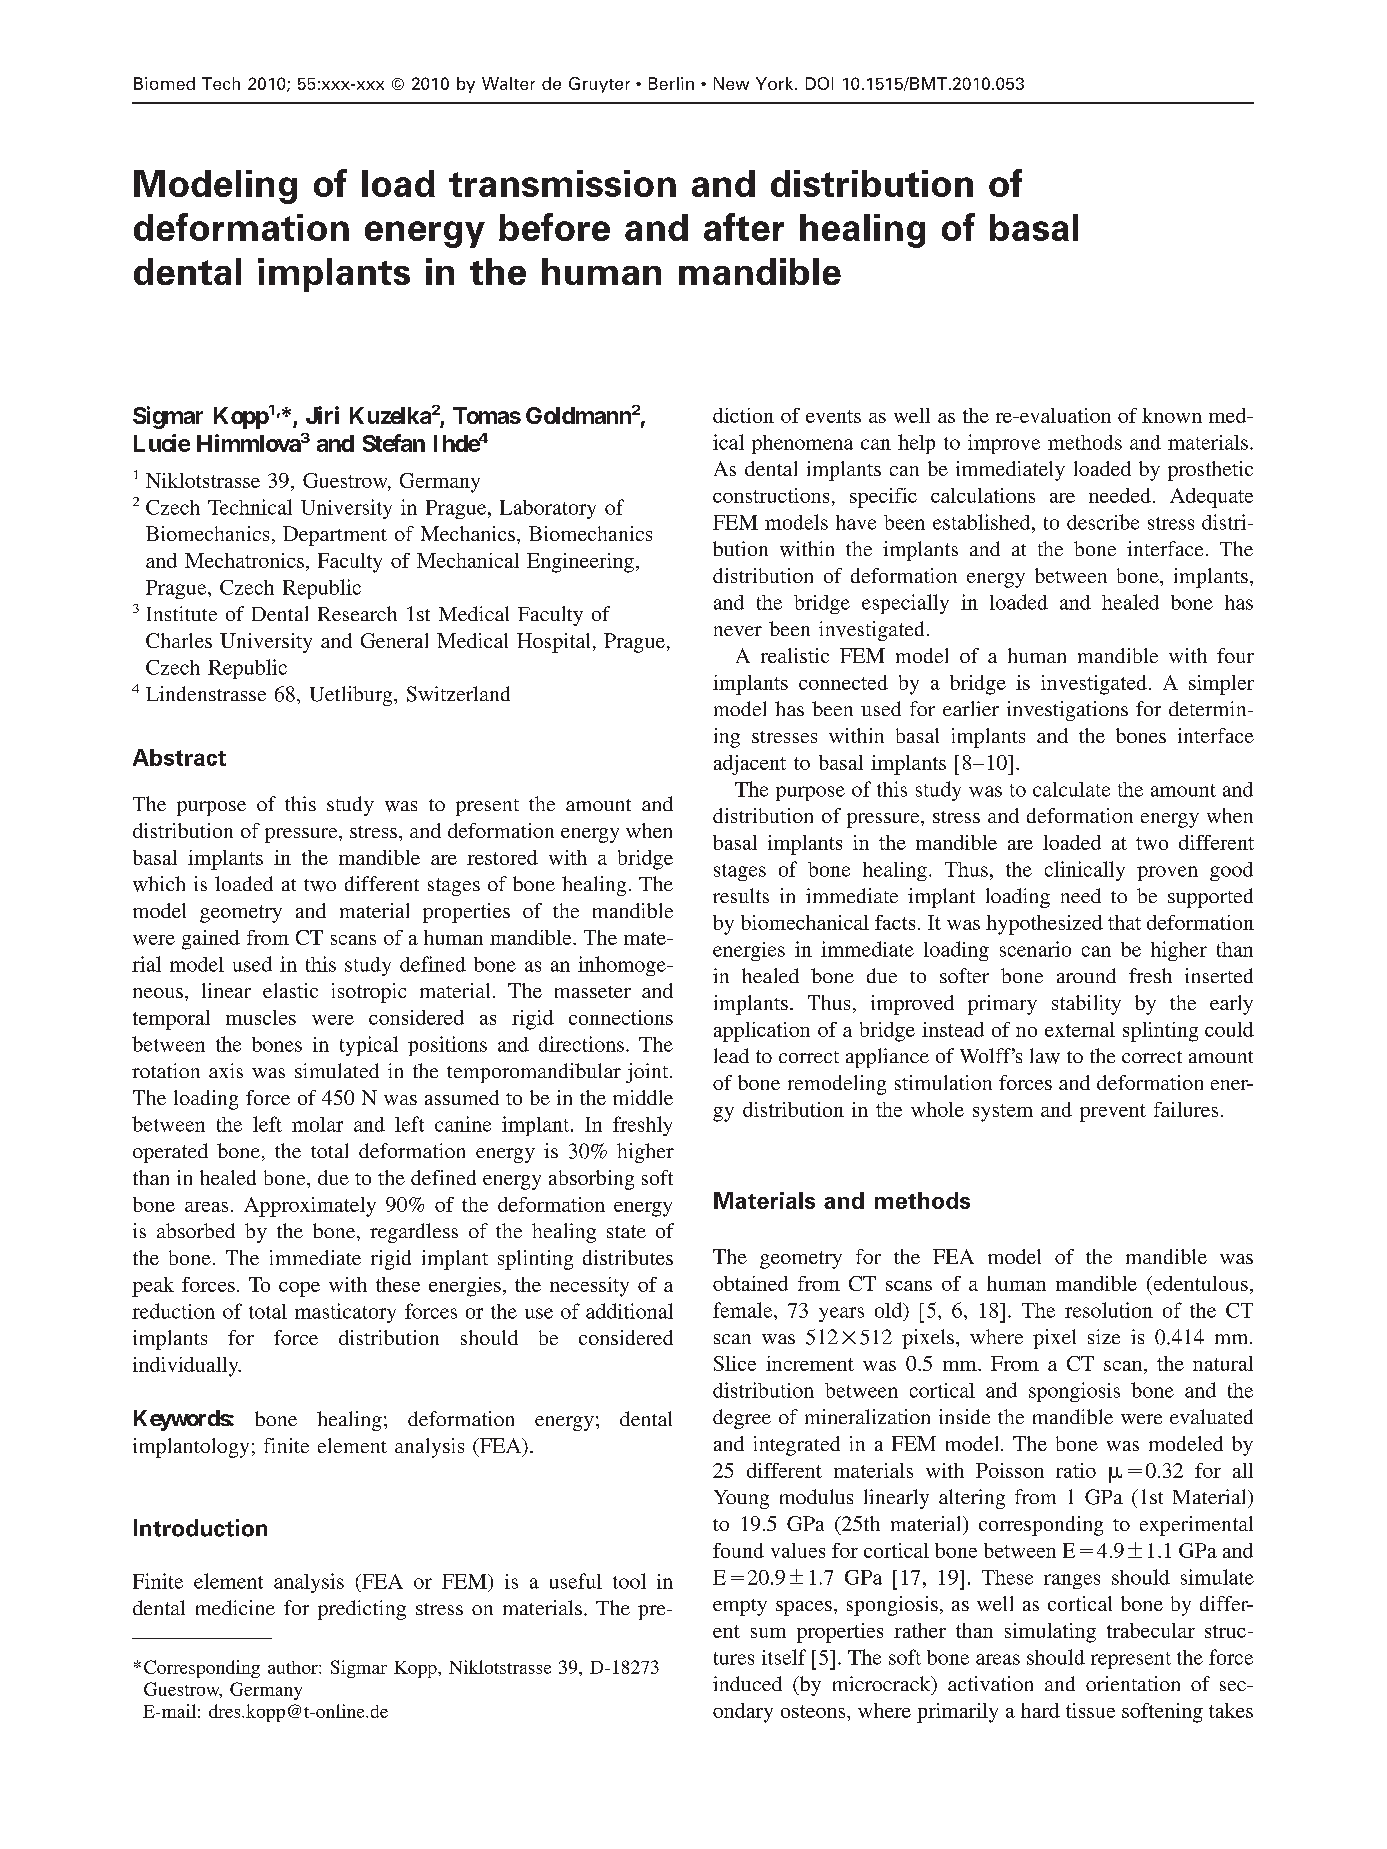 Image resolution: width=1387 pixels, height=1849 pixels. What do you see at coordinates (671, 83) in the screenshot?
I see `Berlin` at bounding box center [671, 83].
